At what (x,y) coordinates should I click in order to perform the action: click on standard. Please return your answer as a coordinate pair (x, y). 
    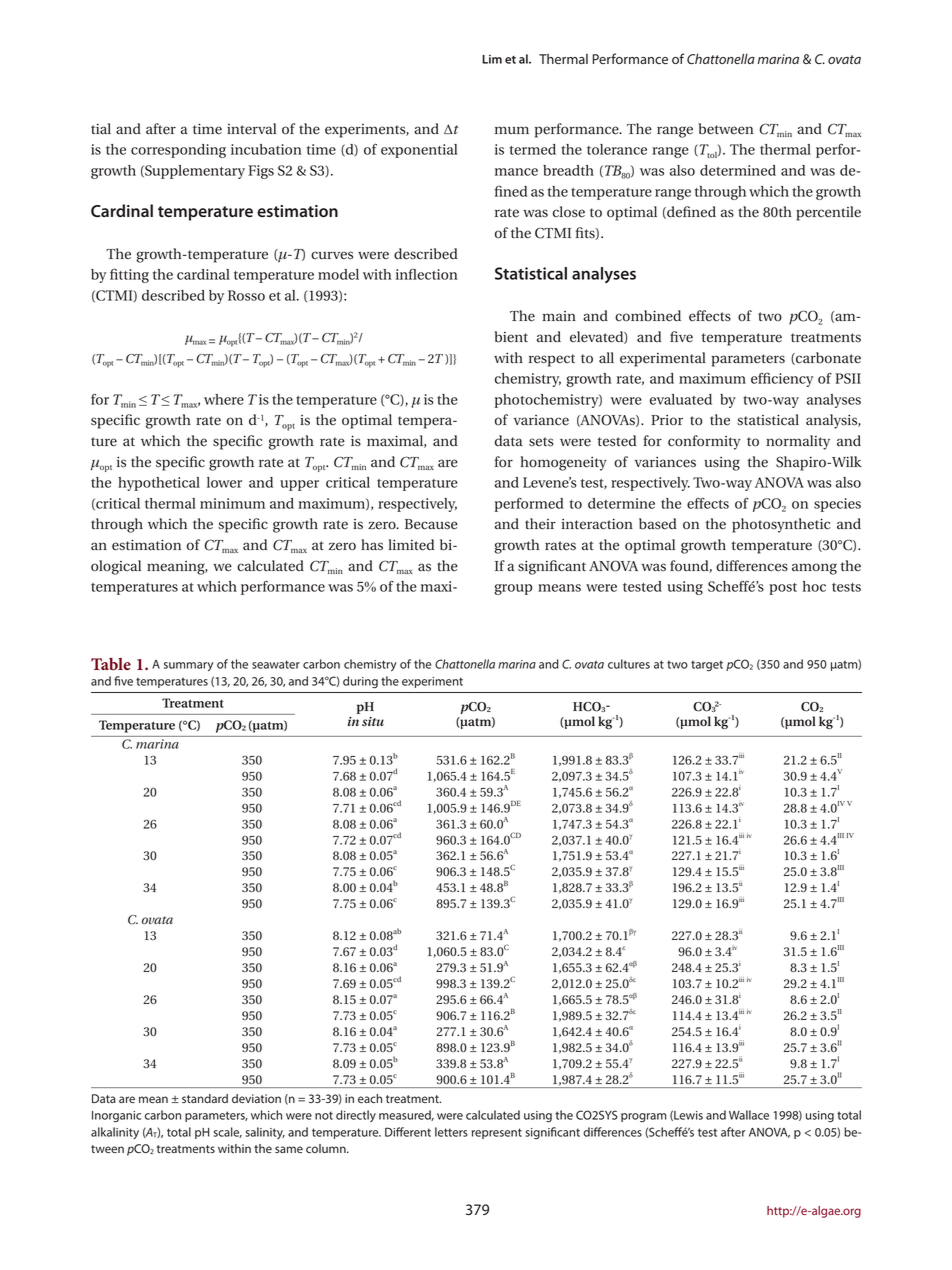
    Looking at the image, I should click on (205, 1098).
